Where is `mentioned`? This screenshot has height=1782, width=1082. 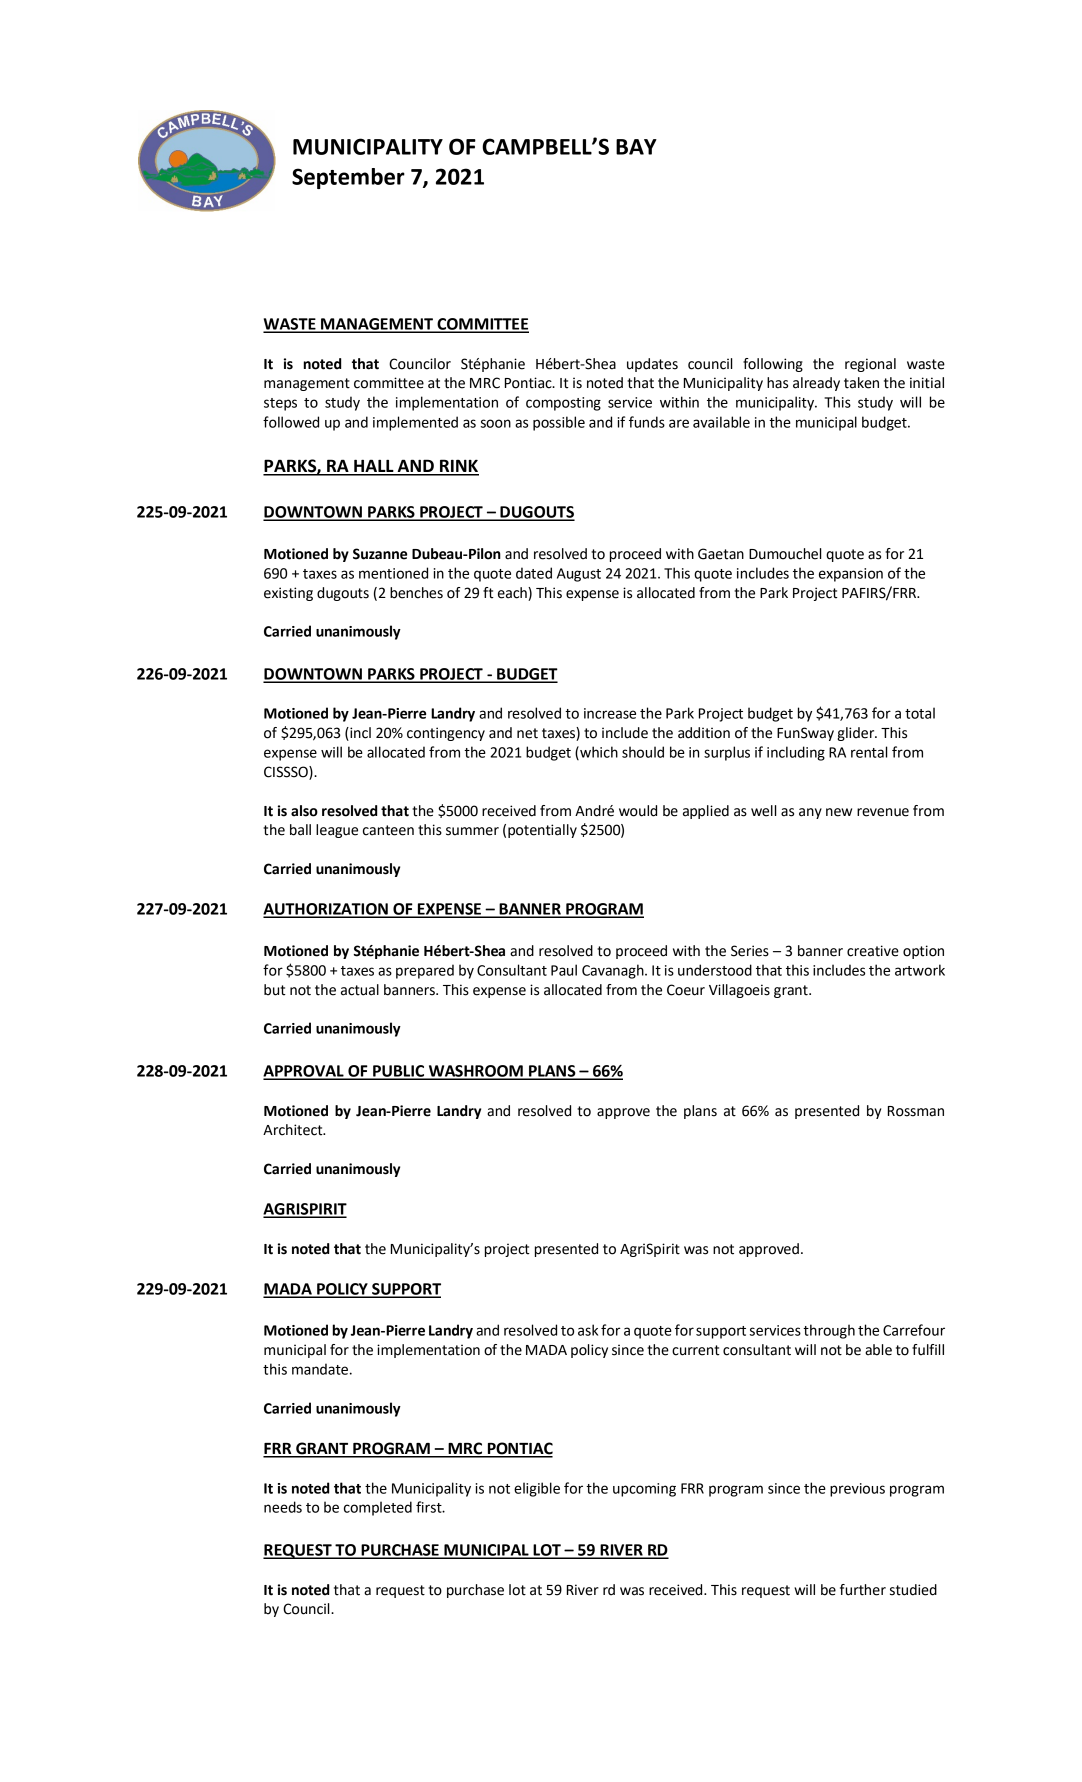
mentioned is located at coordinates (393, 573).
